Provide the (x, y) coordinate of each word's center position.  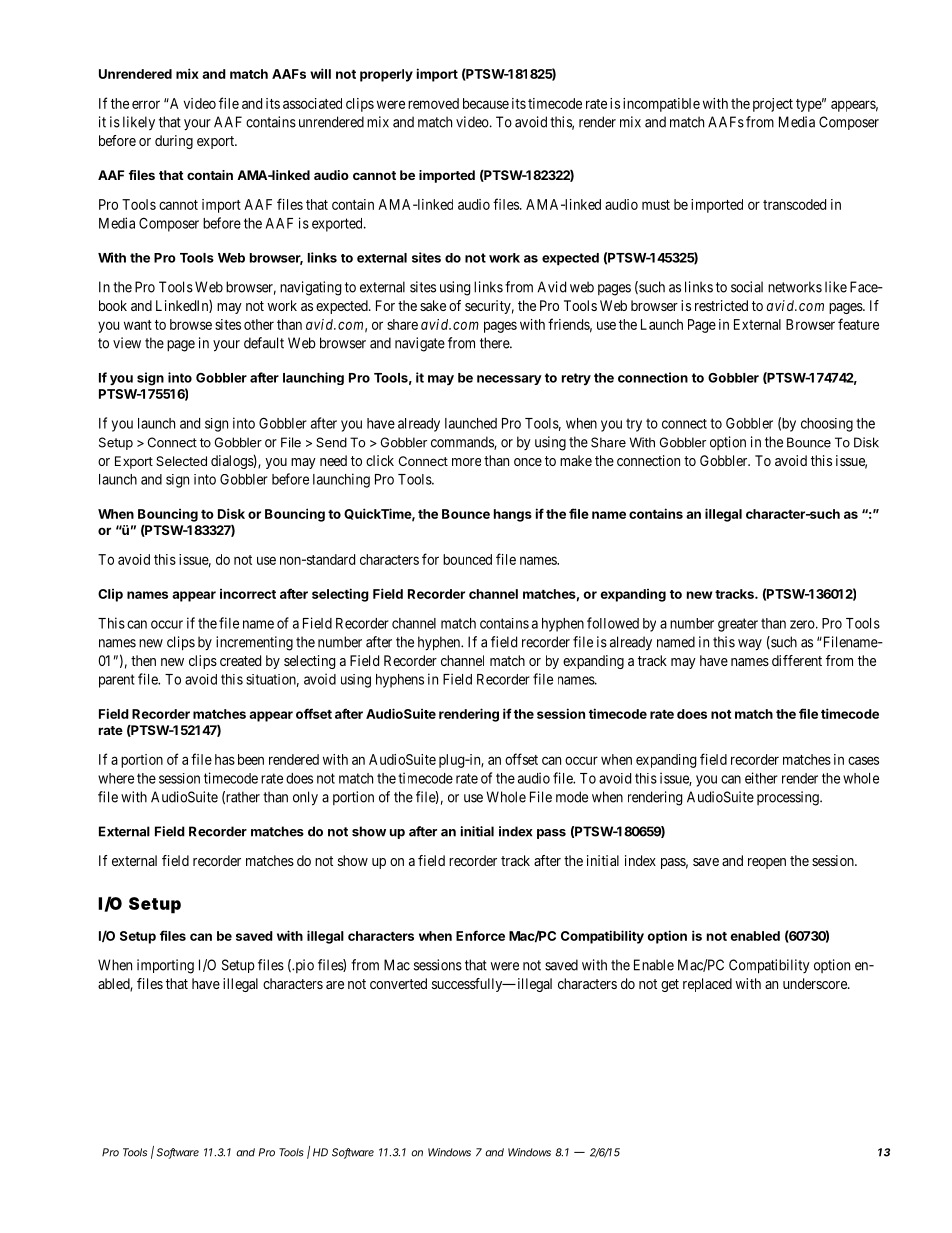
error (146, 104)
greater (738, 625)
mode (572, 797)
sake (433, 305)
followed (613, 623)
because (486, 103)
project (773, 105)
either (761, 778)
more (466, 462)
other (259, 324)
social (747, 287)
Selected (181, 461)
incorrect (248, 594)
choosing (827, 425)
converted (398, 983)
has (225, 759)
